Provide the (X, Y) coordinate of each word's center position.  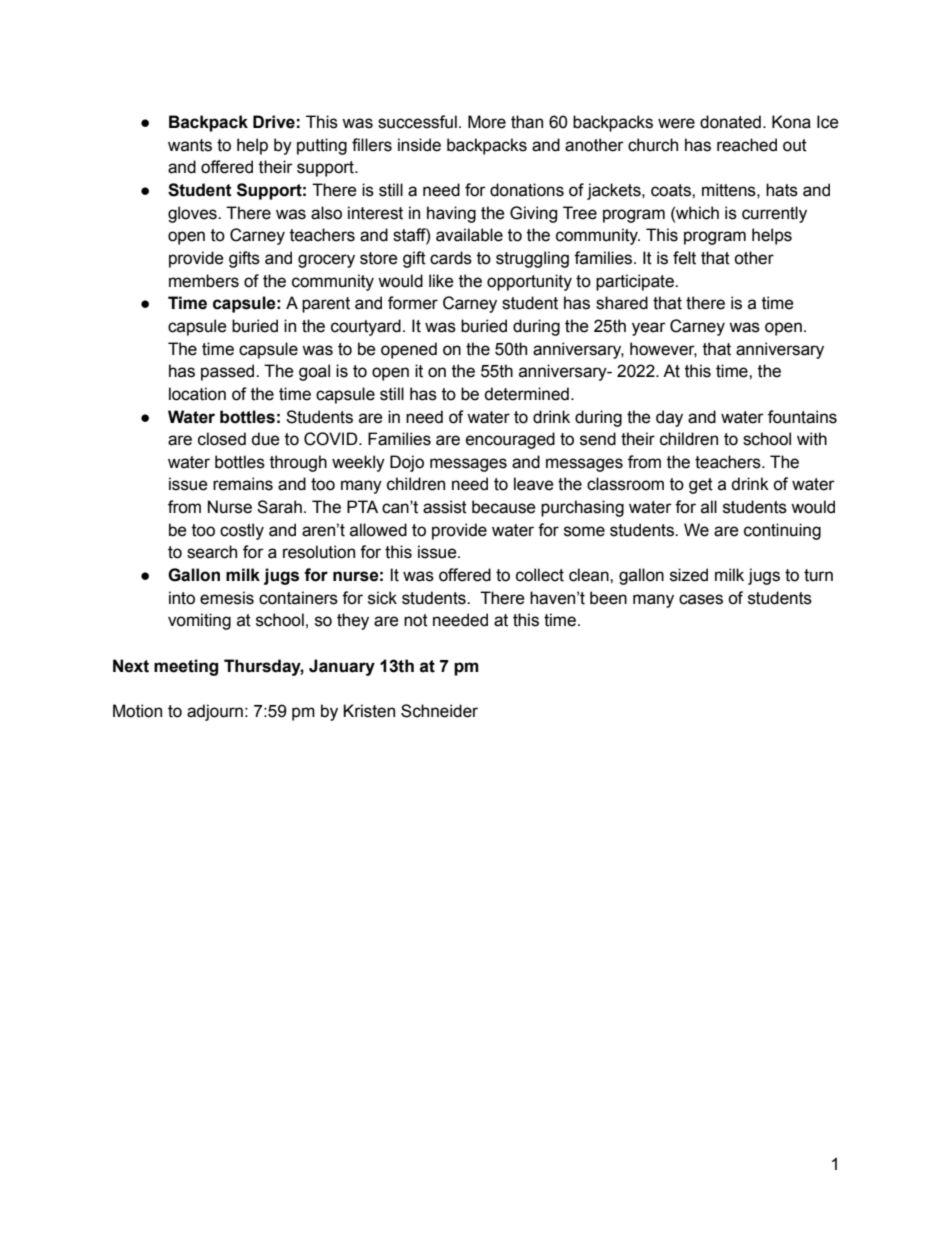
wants (190, 145)
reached (747, 145)
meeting (186, 667)
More (487, 122)
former (413, 303)
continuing (782, 531)
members (204, 281)
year (649, 329)
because (504, 507)
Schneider (439, 711)
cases (701, 599)
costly (242, 531)
